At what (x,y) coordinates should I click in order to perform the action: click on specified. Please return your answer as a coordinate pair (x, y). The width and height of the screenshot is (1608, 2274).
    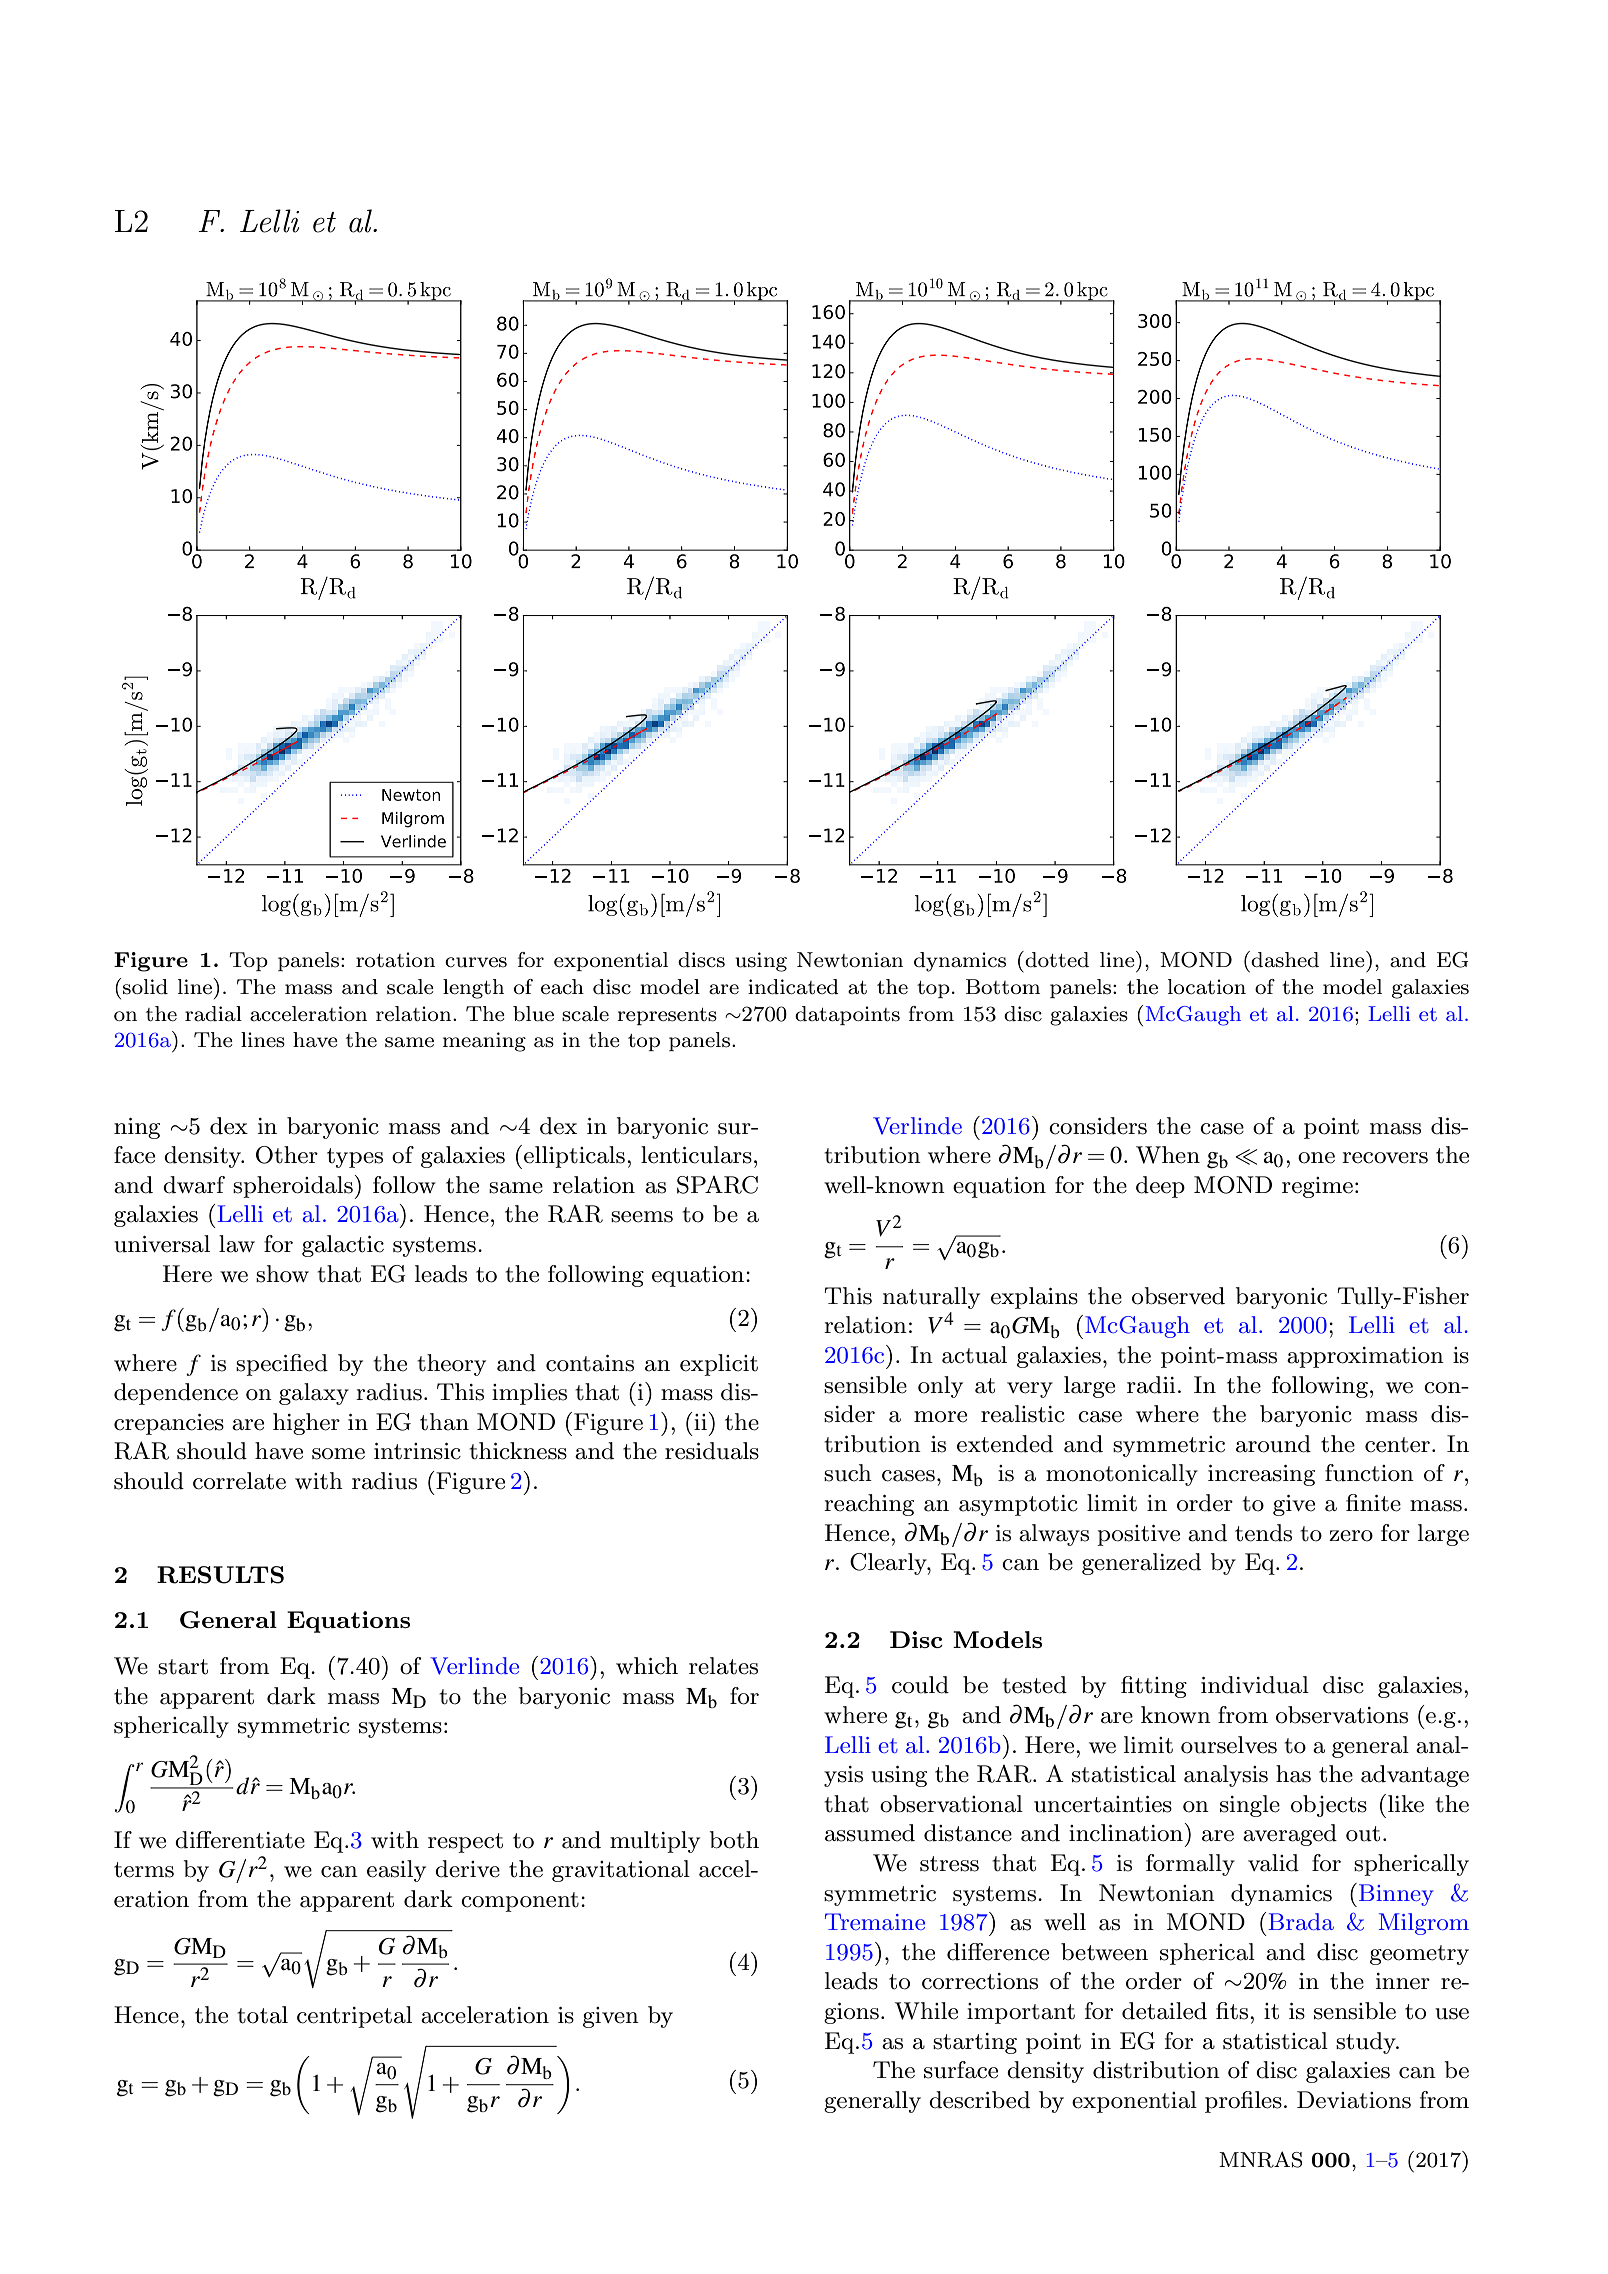
    Looking at the image, I should click on (282, 1365).
